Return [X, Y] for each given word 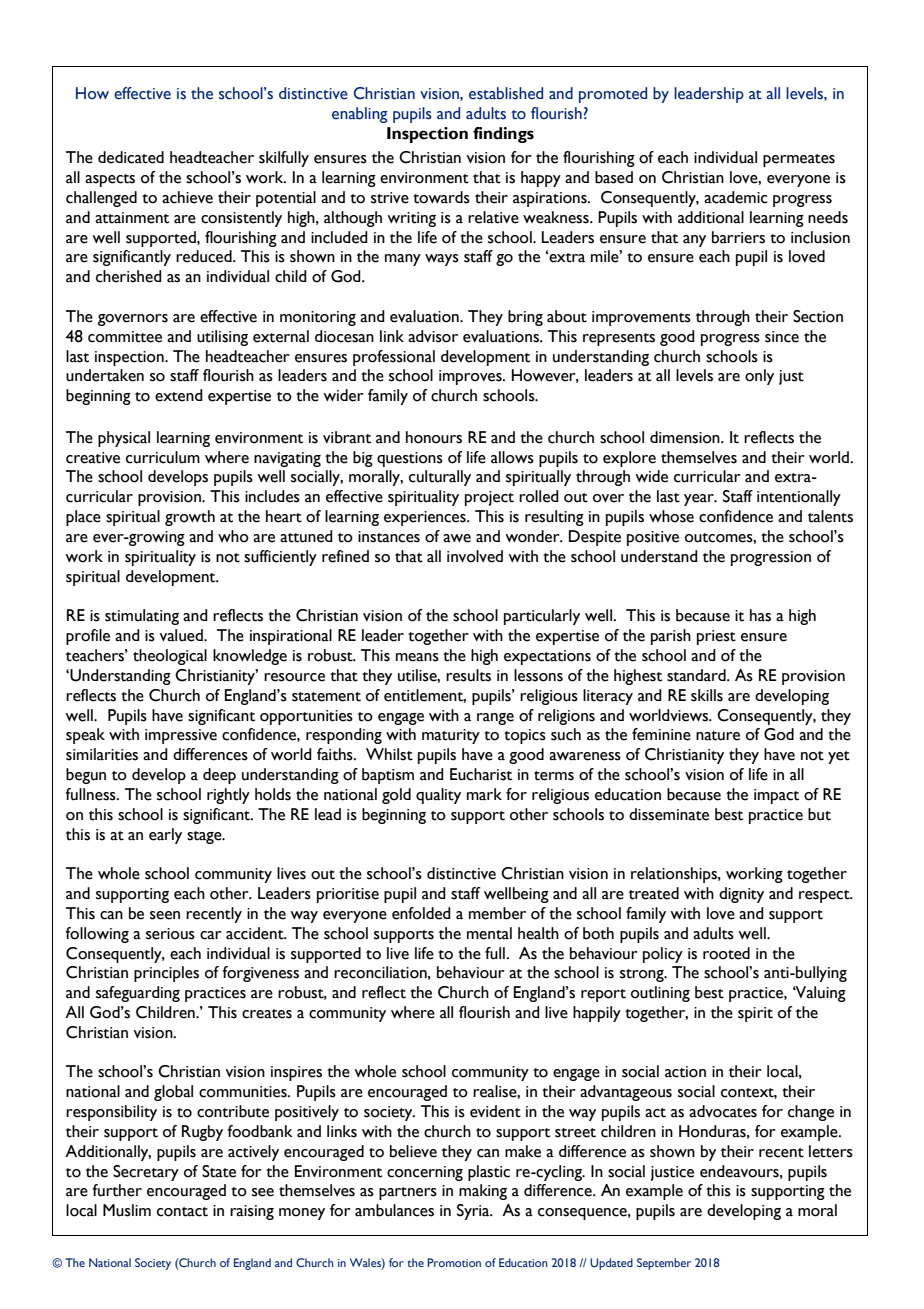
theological [170, 657]
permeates [799, 160]
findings [503, 135]
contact [182, 1212]
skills [707, 695]
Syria [474, 1212]
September [664, 1264]
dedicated [131, 157]
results [468, 675]
